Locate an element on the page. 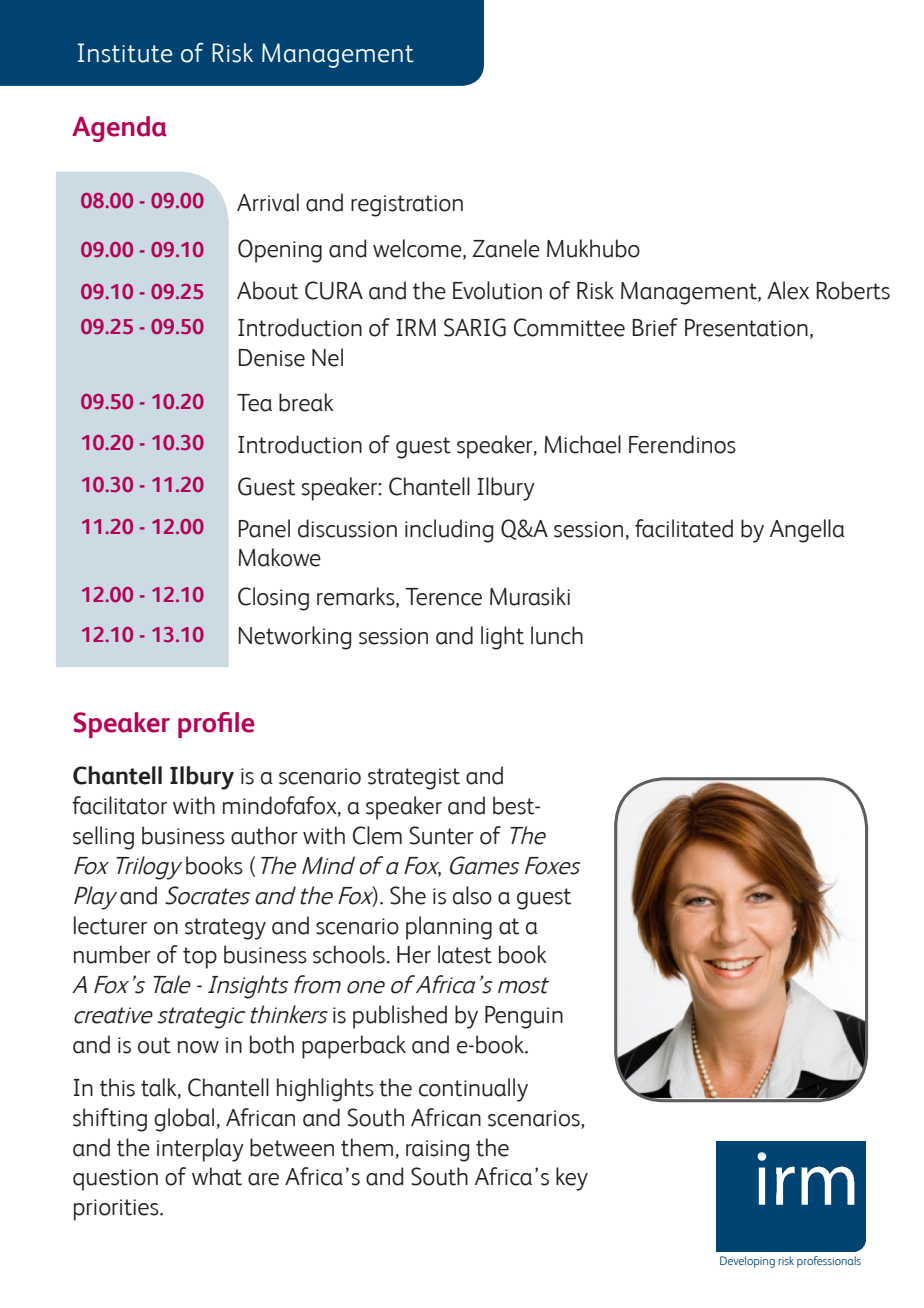 The height and width of the page is (1308, 924). Alex is located at coordinates (788, 290).
